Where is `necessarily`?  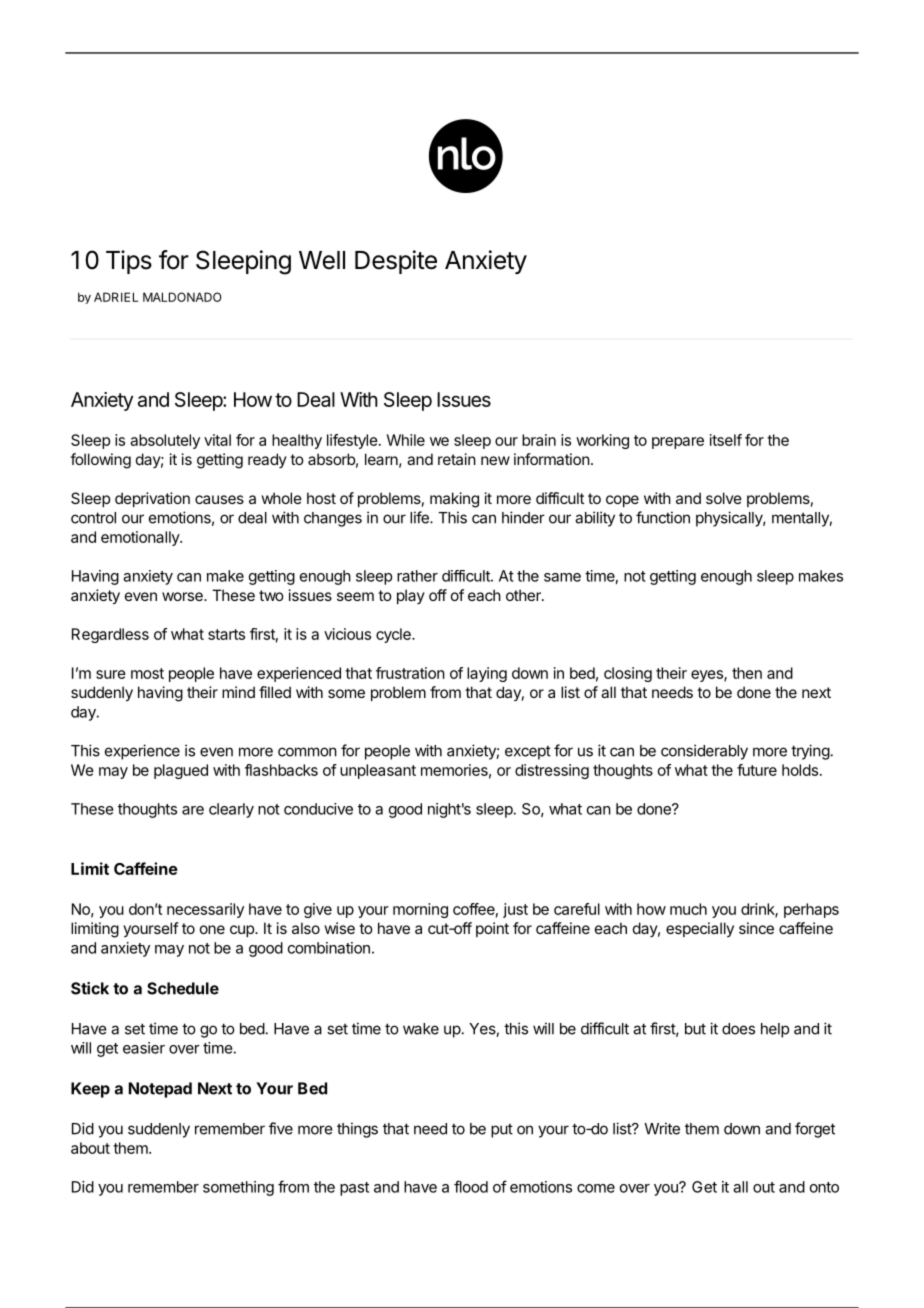
necessarily is located at coordinates (205, 910).
